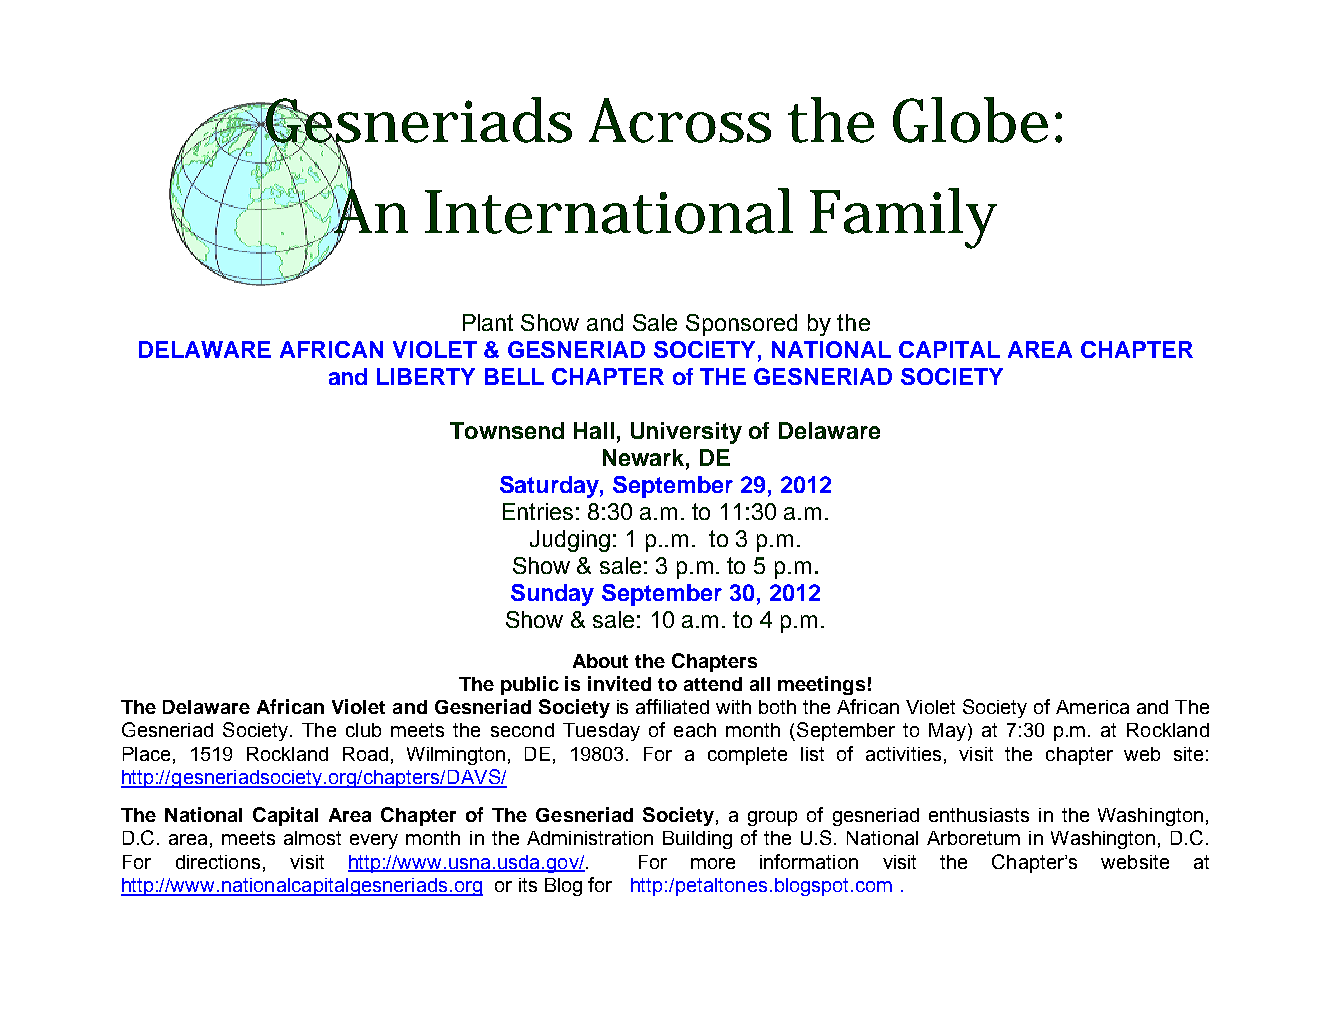 The width and height of the screenshot is (1331, 1028). I want to click on Across, so click(680, 120).
